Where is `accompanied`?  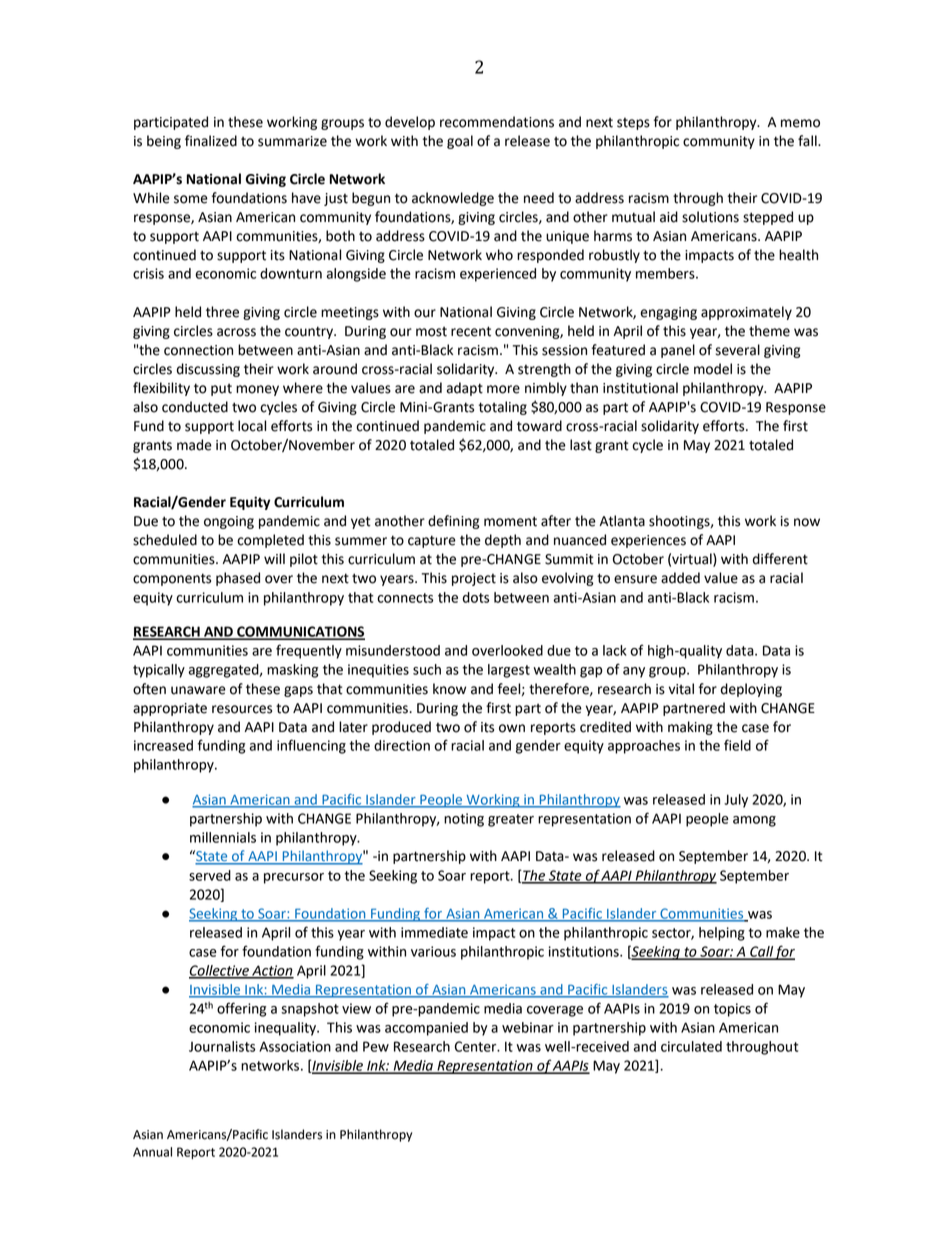
accompanied is located at coordinates (426, 1029).
